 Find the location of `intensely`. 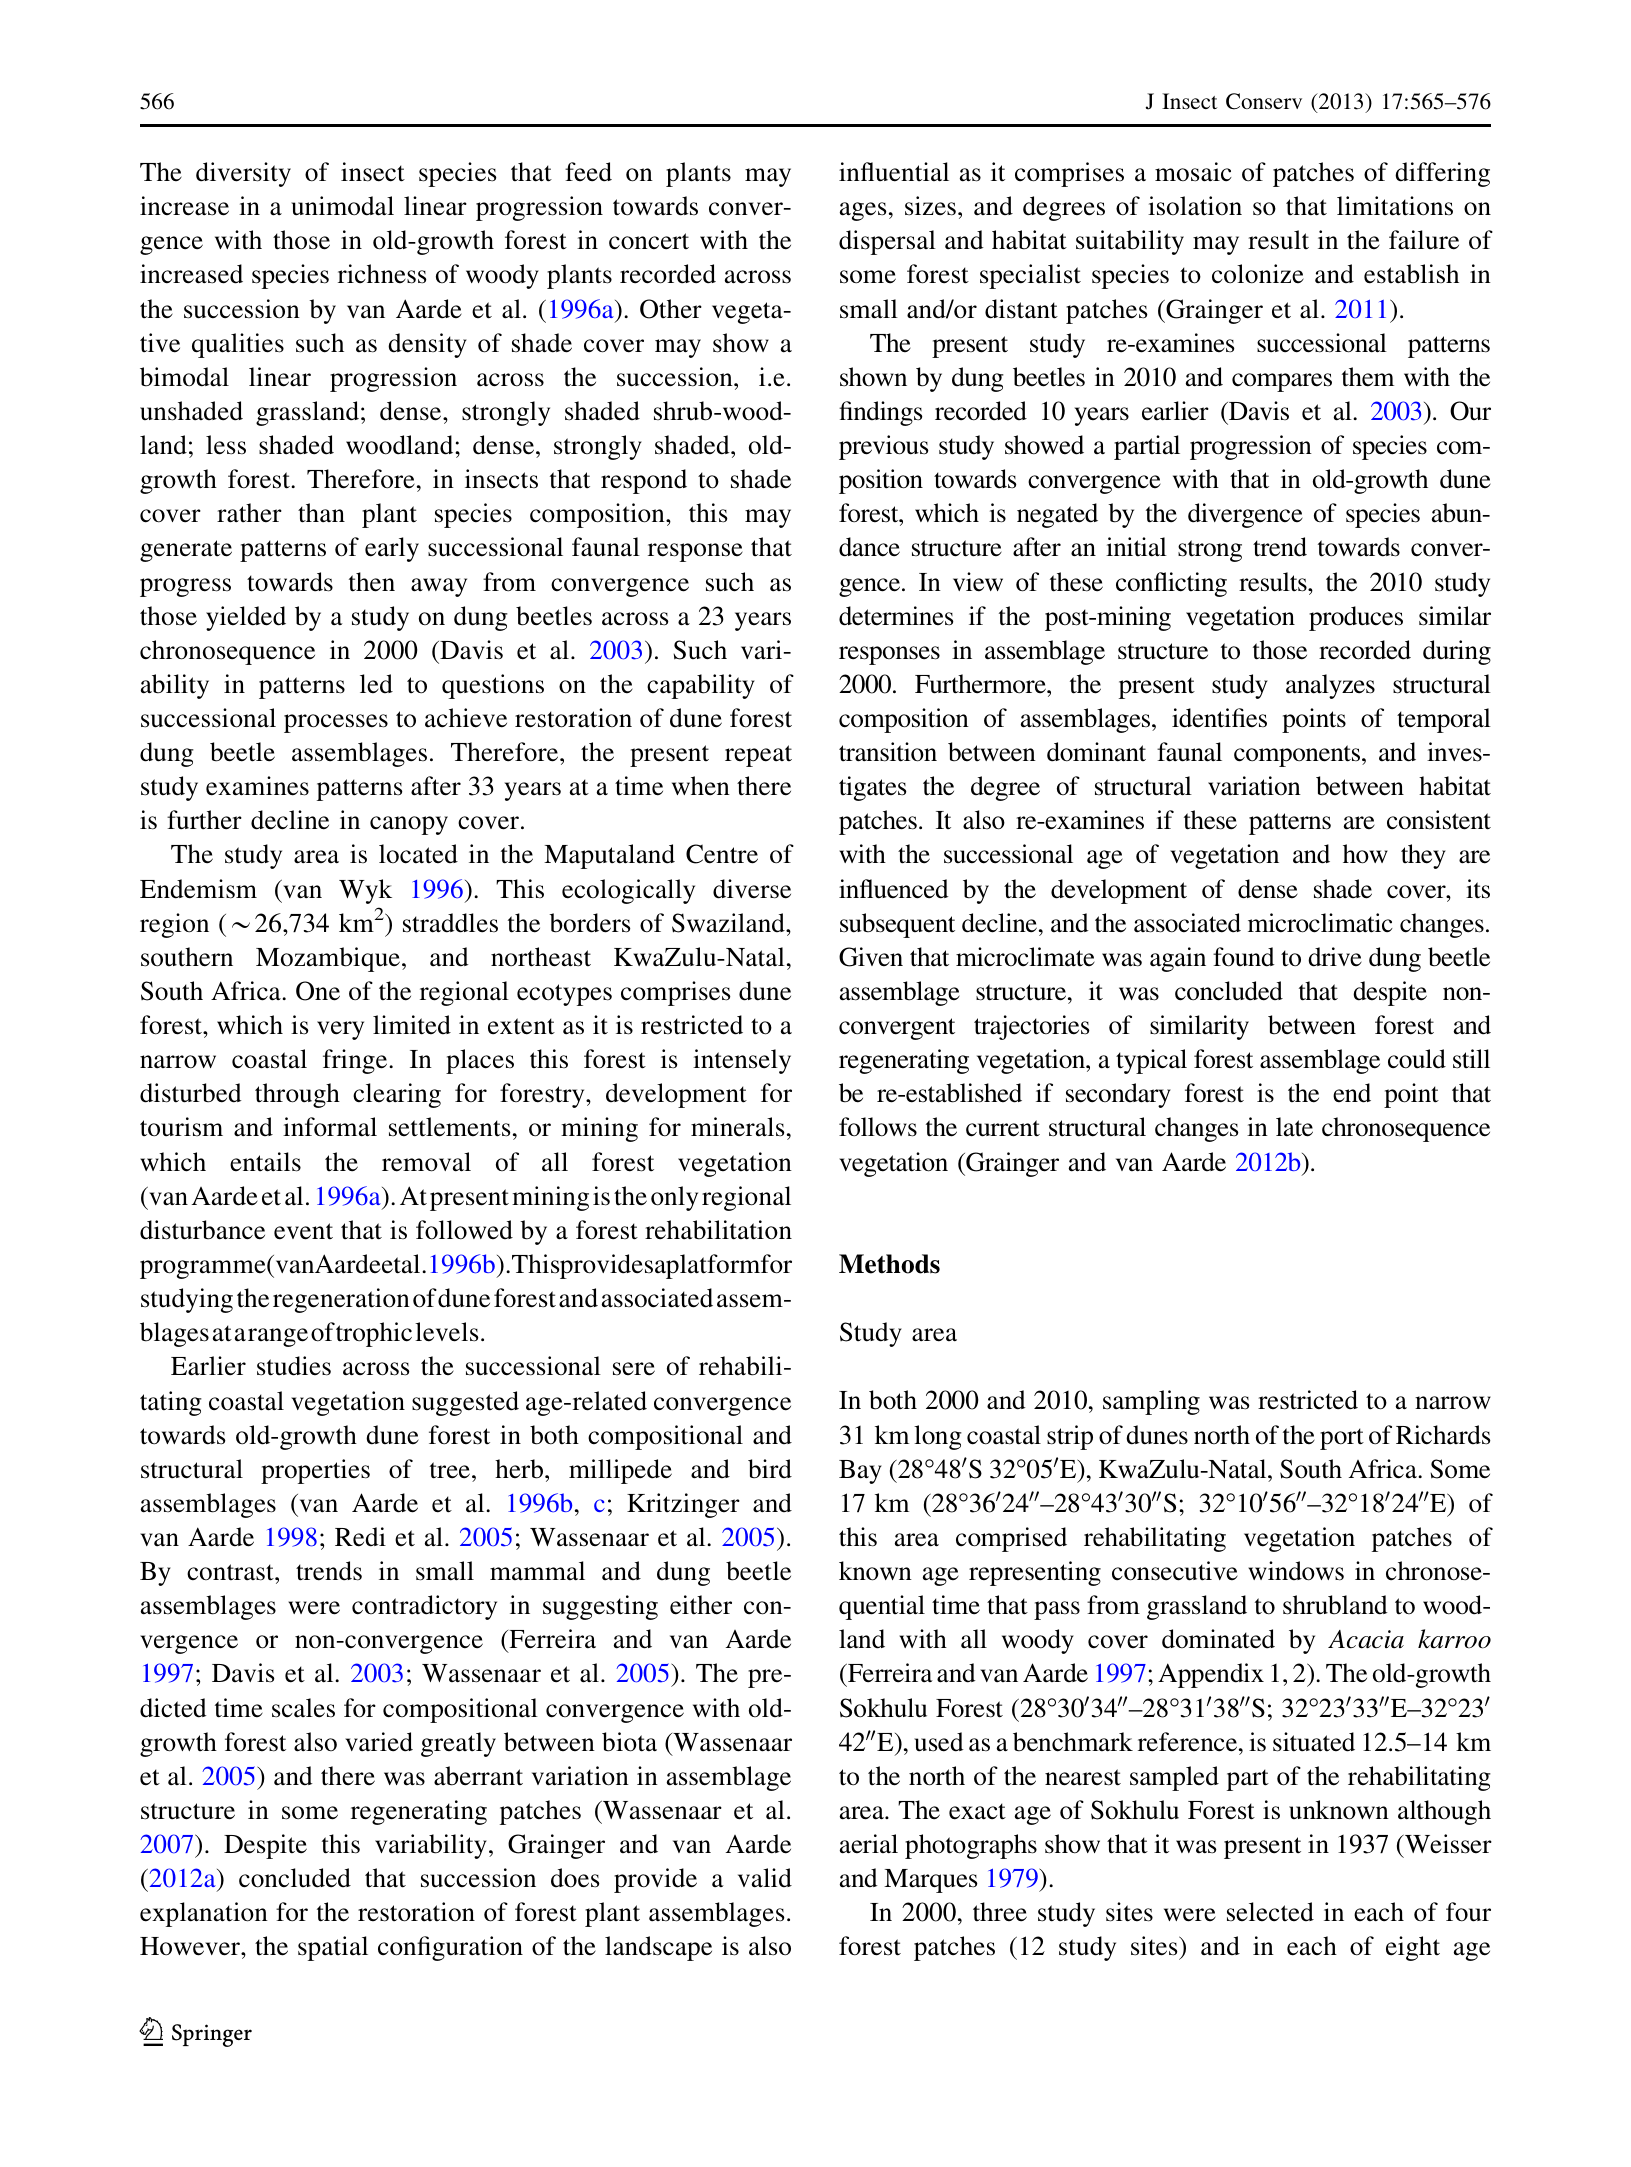

intensely is located at coordinates (742, 1061).
